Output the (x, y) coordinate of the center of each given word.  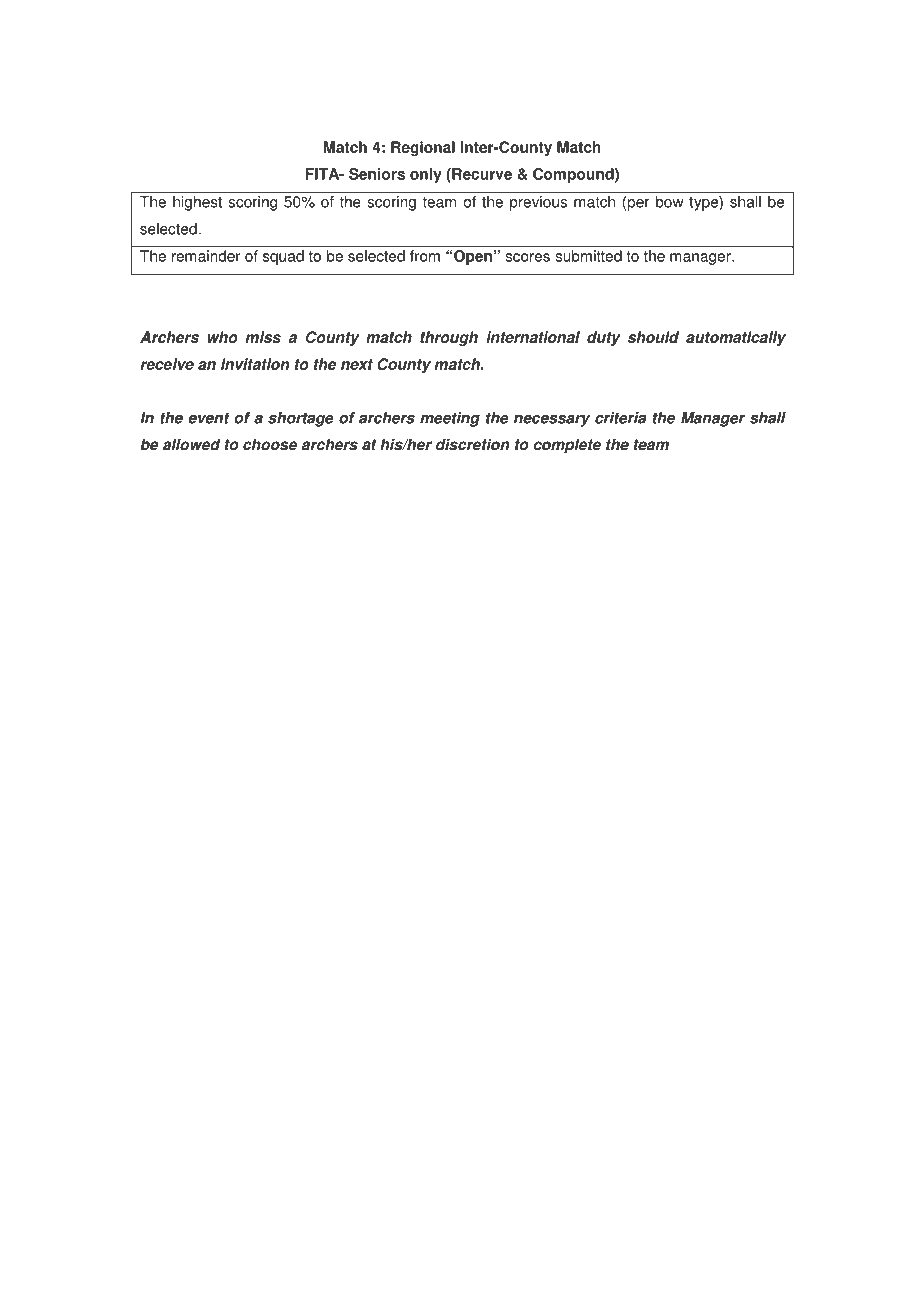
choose (270, 444)
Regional (423, 148)
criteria (620, 418)
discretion (472, 444)
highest (197, 203)
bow (670, 202)
